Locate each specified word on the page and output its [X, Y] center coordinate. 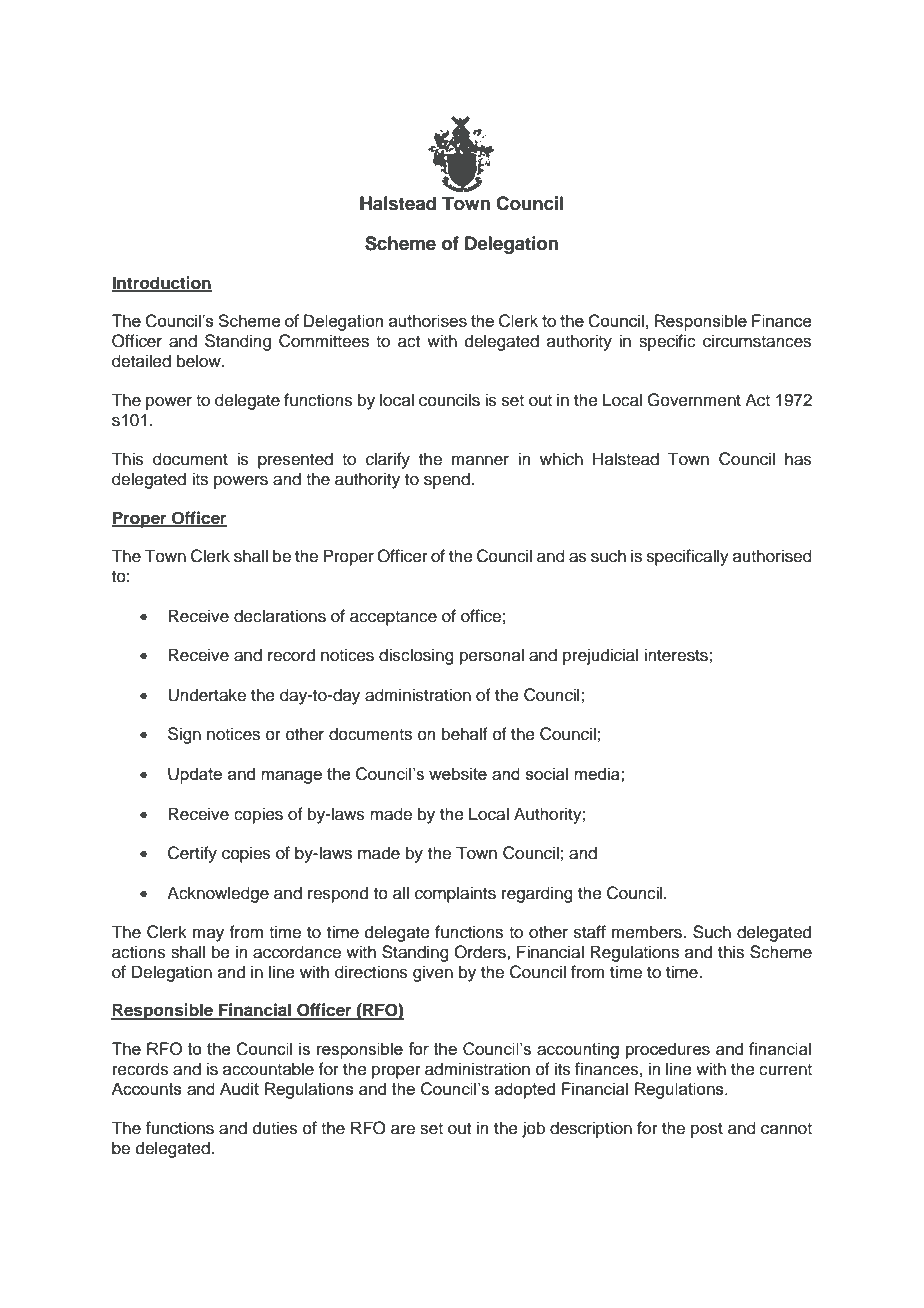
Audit [239, 1088]
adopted [525, 1090]
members [648, 932]
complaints [455, 894]
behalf [465, 734]
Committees [324, 341]
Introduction [162, 283]
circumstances [757, 341]
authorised [772, 556]
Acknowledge [218, 894]
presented [295, 460]
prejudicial [600, 656]
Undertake [207, 695]
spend [448, 480]
